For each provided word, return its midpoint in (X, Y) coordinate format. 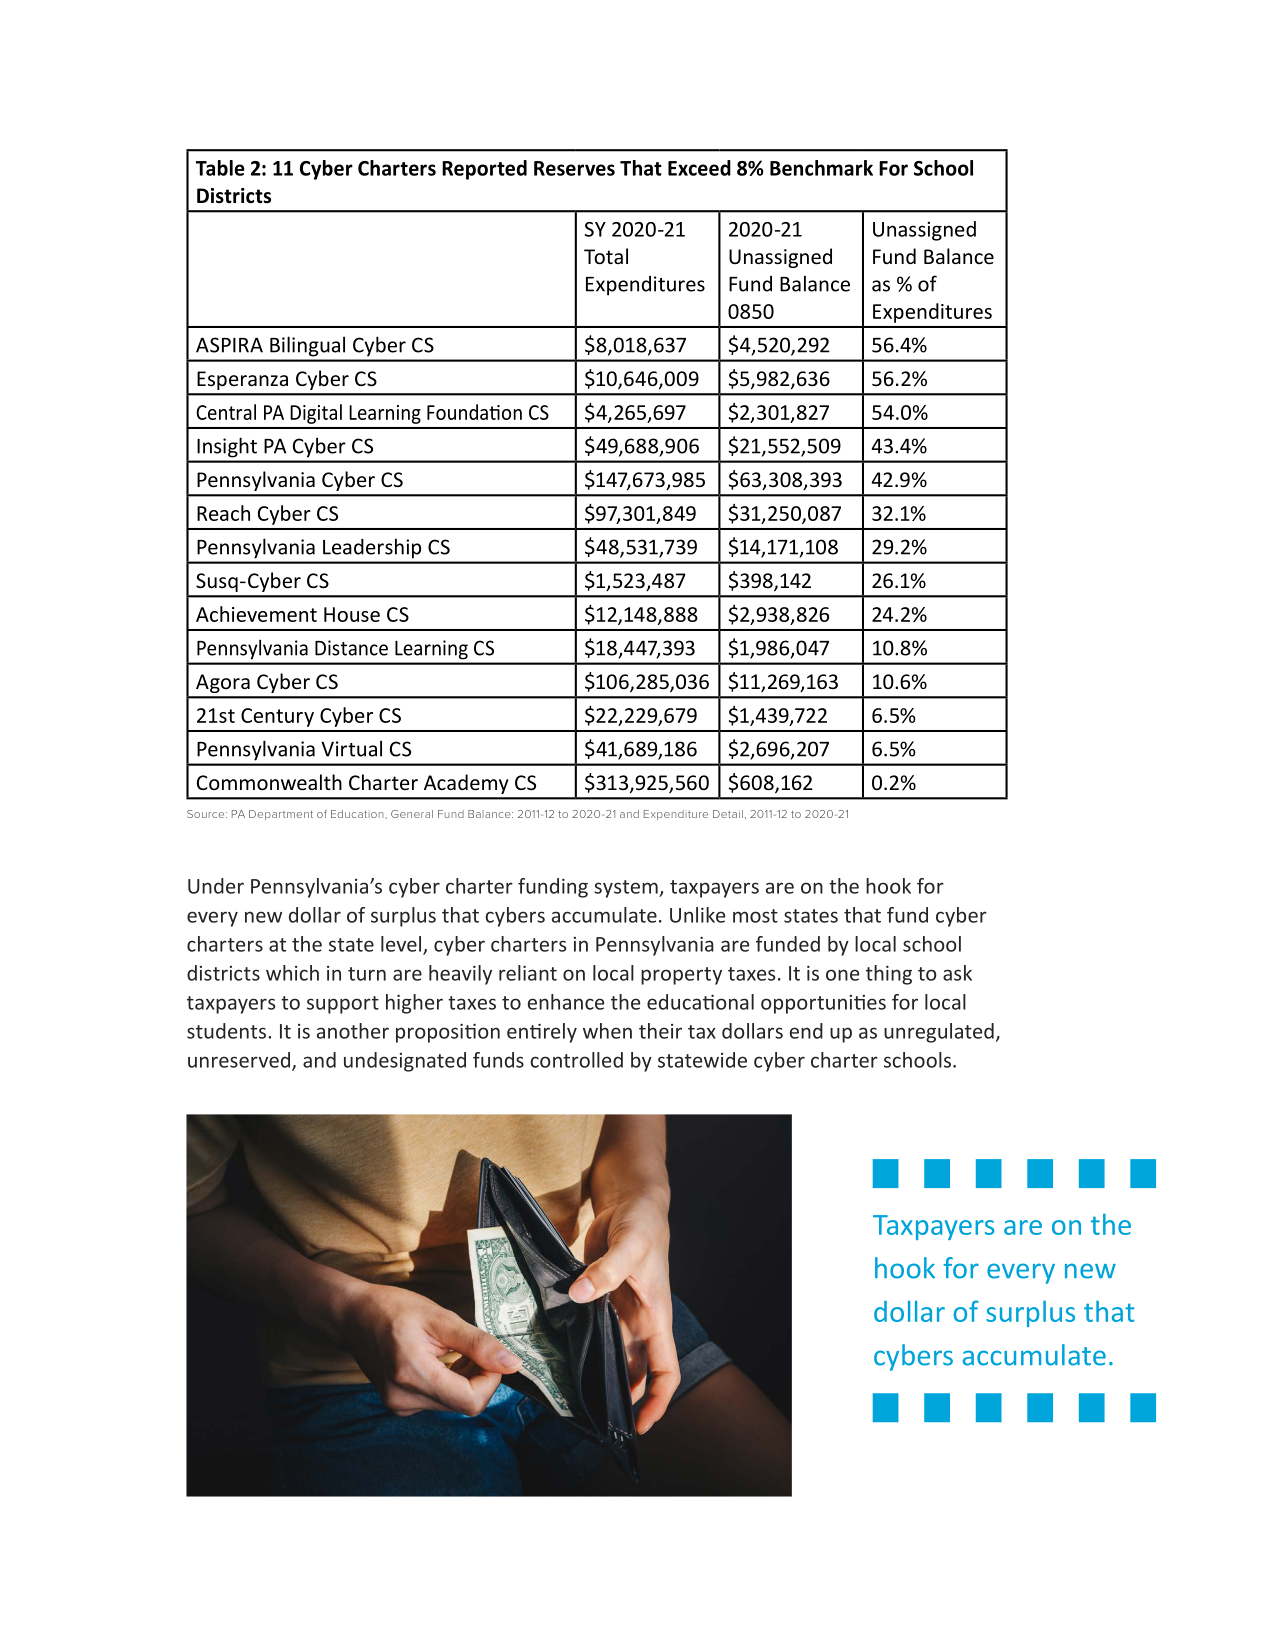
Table (220, 168)
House (352, 614)
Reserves (574, 168)
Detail (728, 814)
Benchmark (821, 168)
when (607, 1031)
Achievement (256, 614)
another (353, 1031)
